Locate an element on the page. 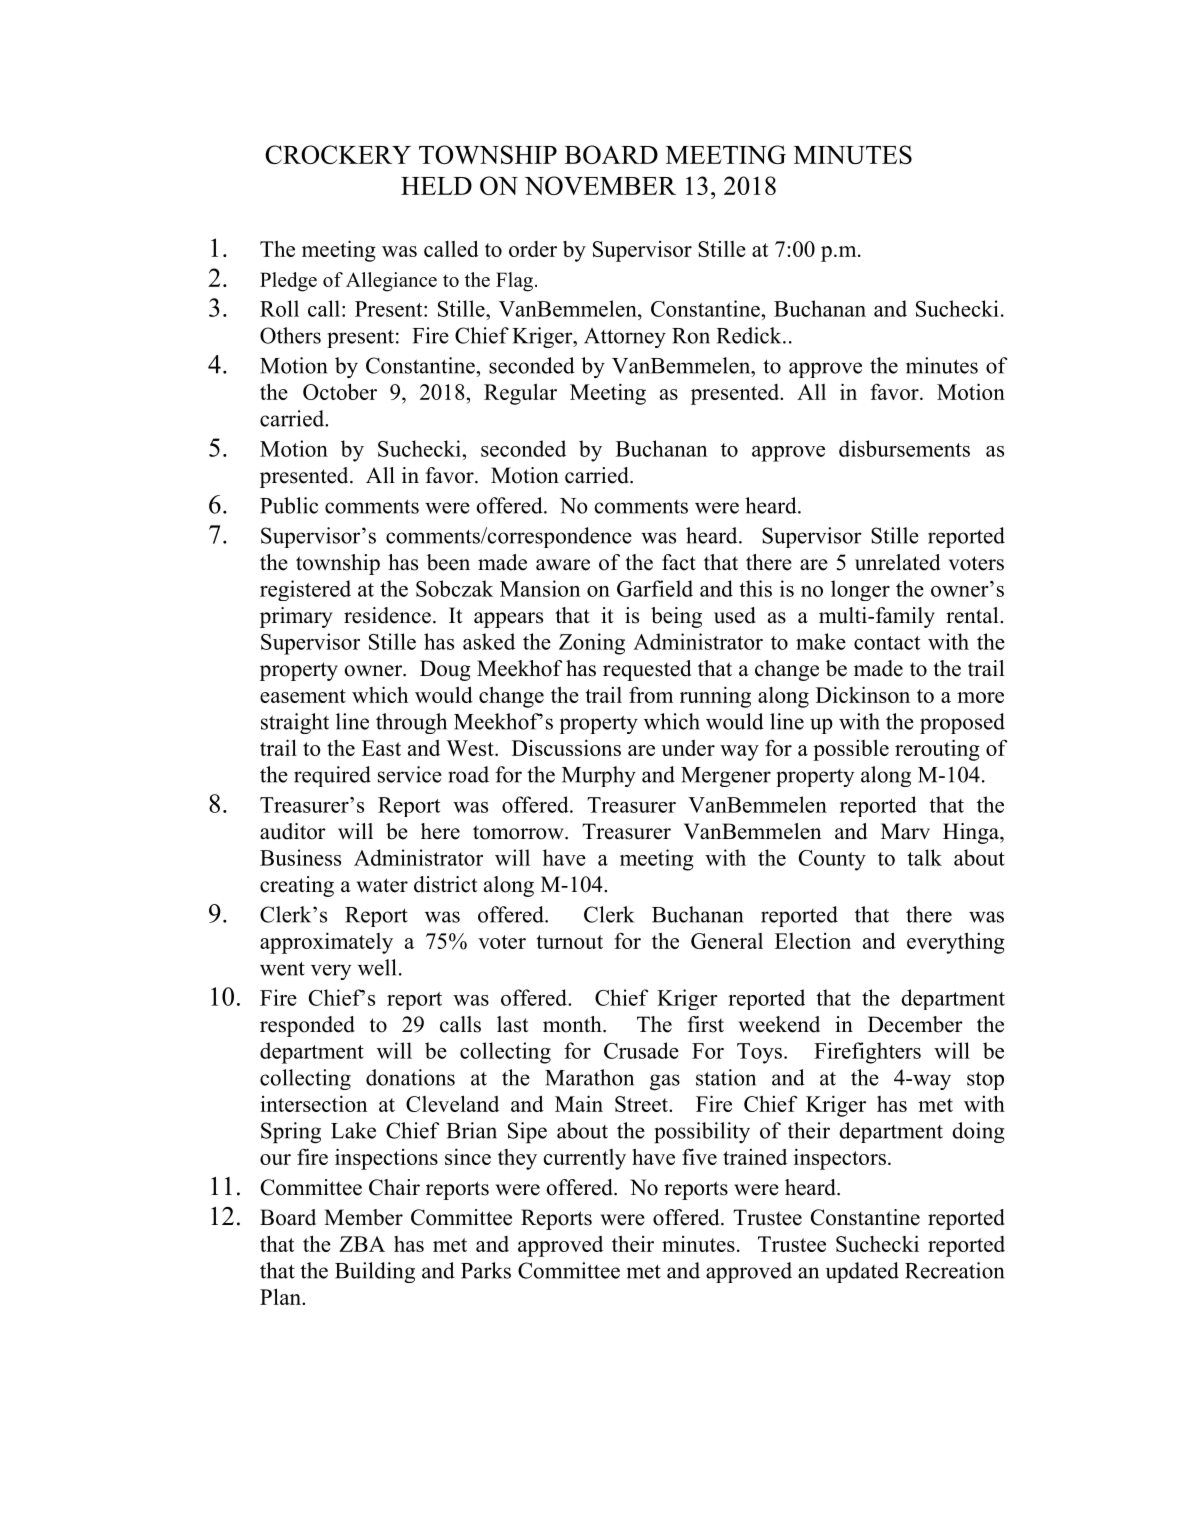 This document has width=1178, height=1524. currently is located at coordinates (585, 1159).
